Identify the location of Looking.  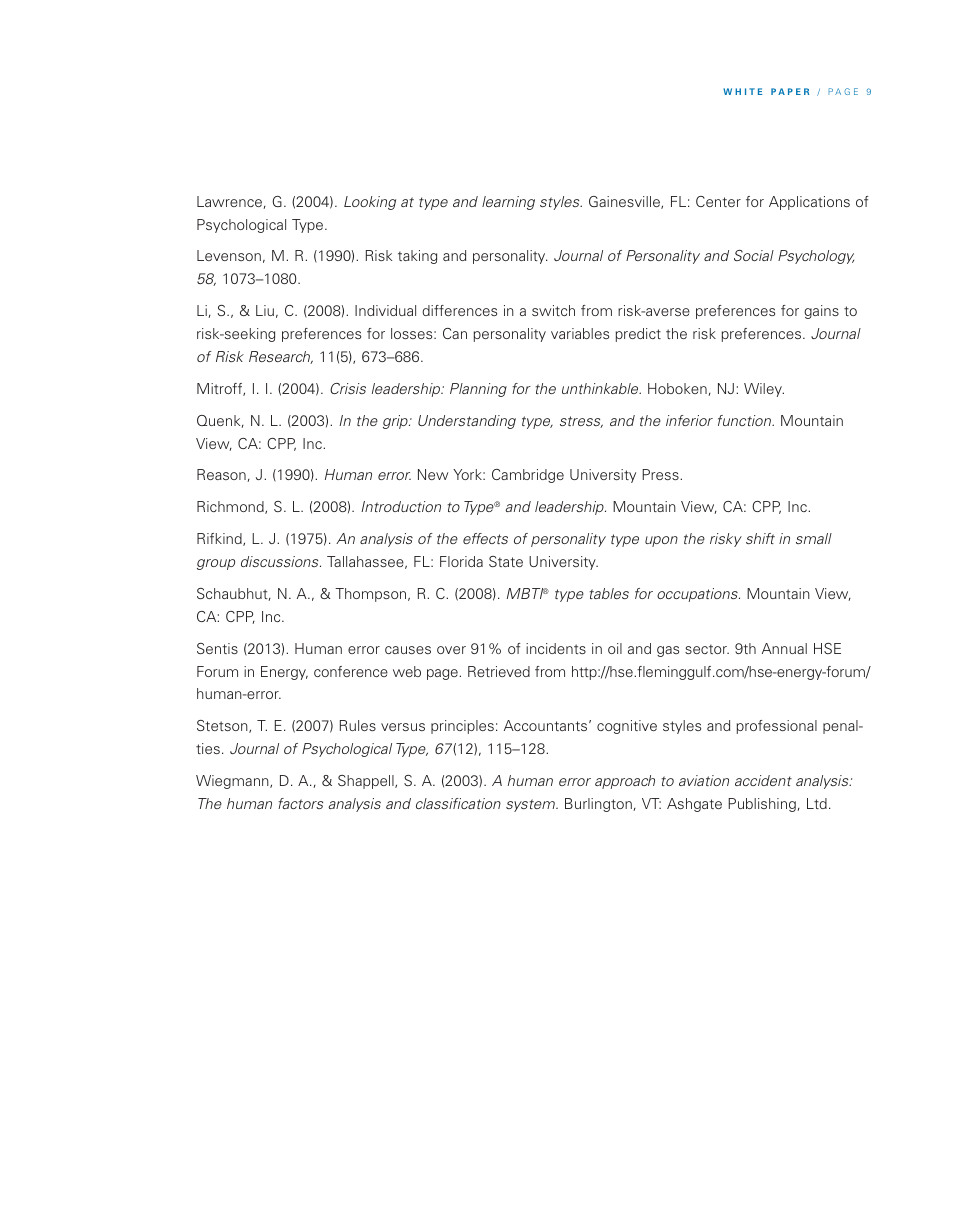
(370, 203).
